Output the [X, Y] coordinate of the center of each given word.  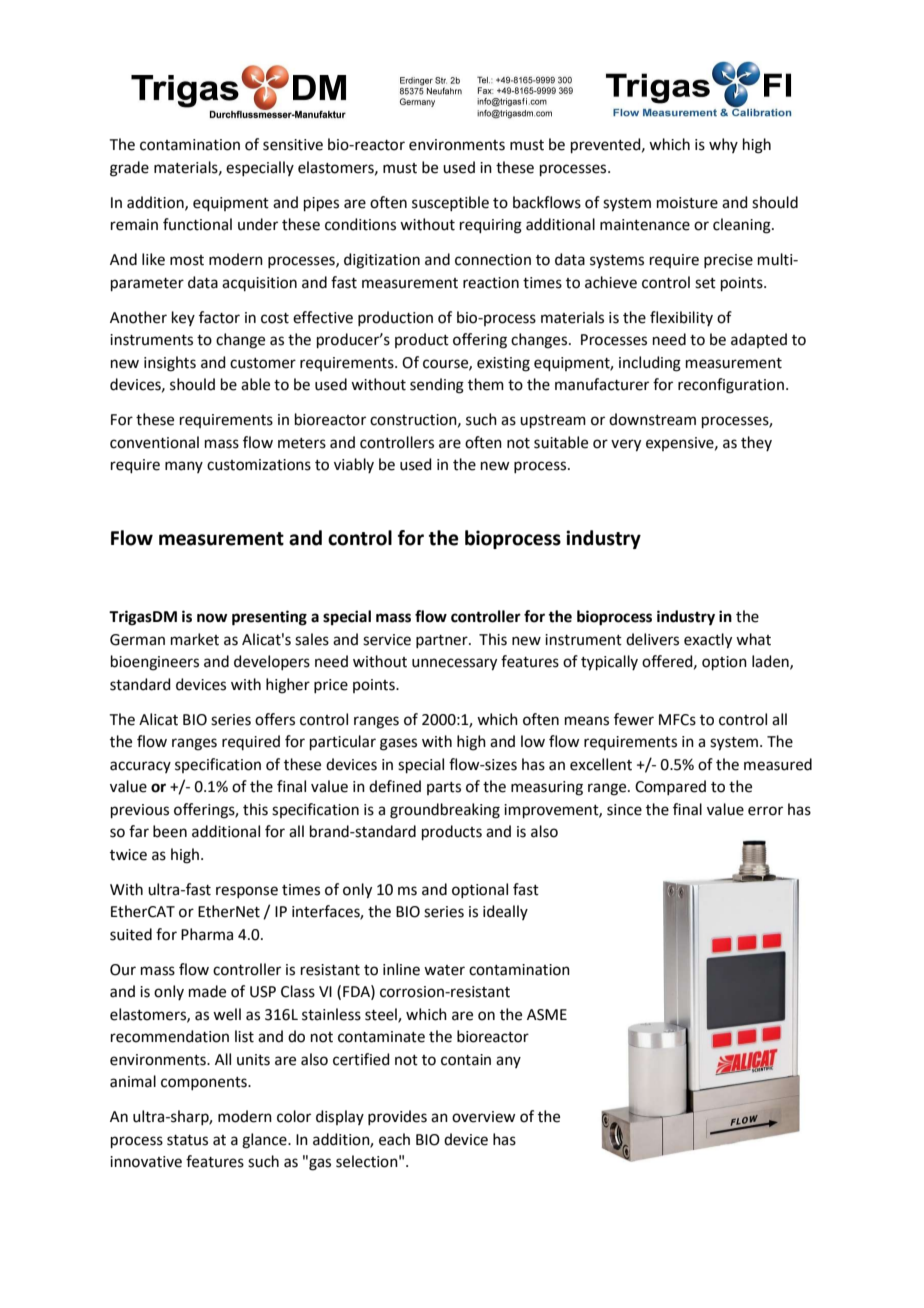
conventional [154, 442]
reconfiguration [731, 386]
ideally [505, 912]
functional [197, 224]
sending [437, 386]
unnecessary [454, 664]
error [765, 811]
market [195, 639]
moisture [687, 203]
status [187, 1140]
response [247, 892]
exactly [708, 641]
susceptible [450, 203]
